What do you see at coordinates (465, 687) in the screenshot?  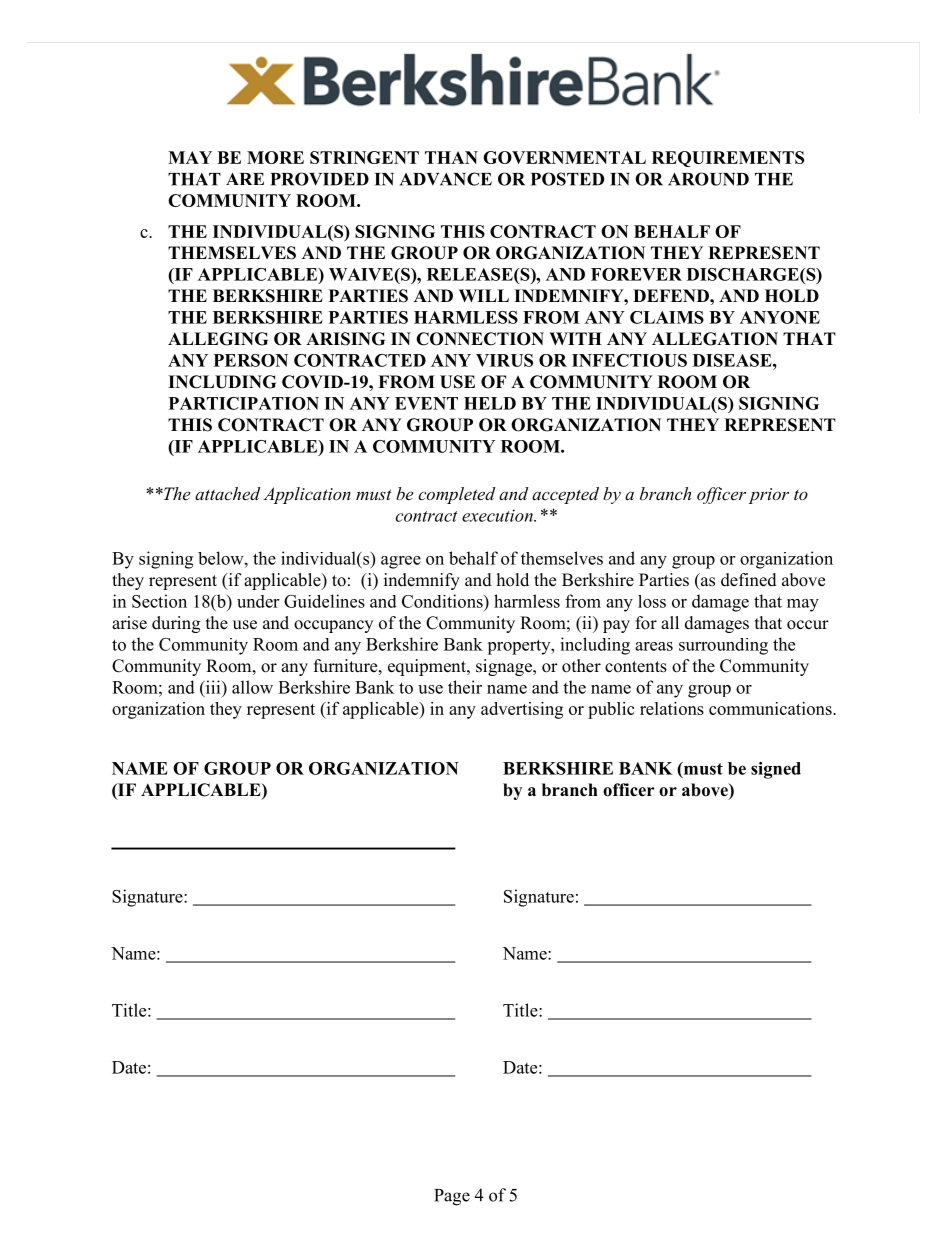 I see `their` at bounding box center [465, 687].
